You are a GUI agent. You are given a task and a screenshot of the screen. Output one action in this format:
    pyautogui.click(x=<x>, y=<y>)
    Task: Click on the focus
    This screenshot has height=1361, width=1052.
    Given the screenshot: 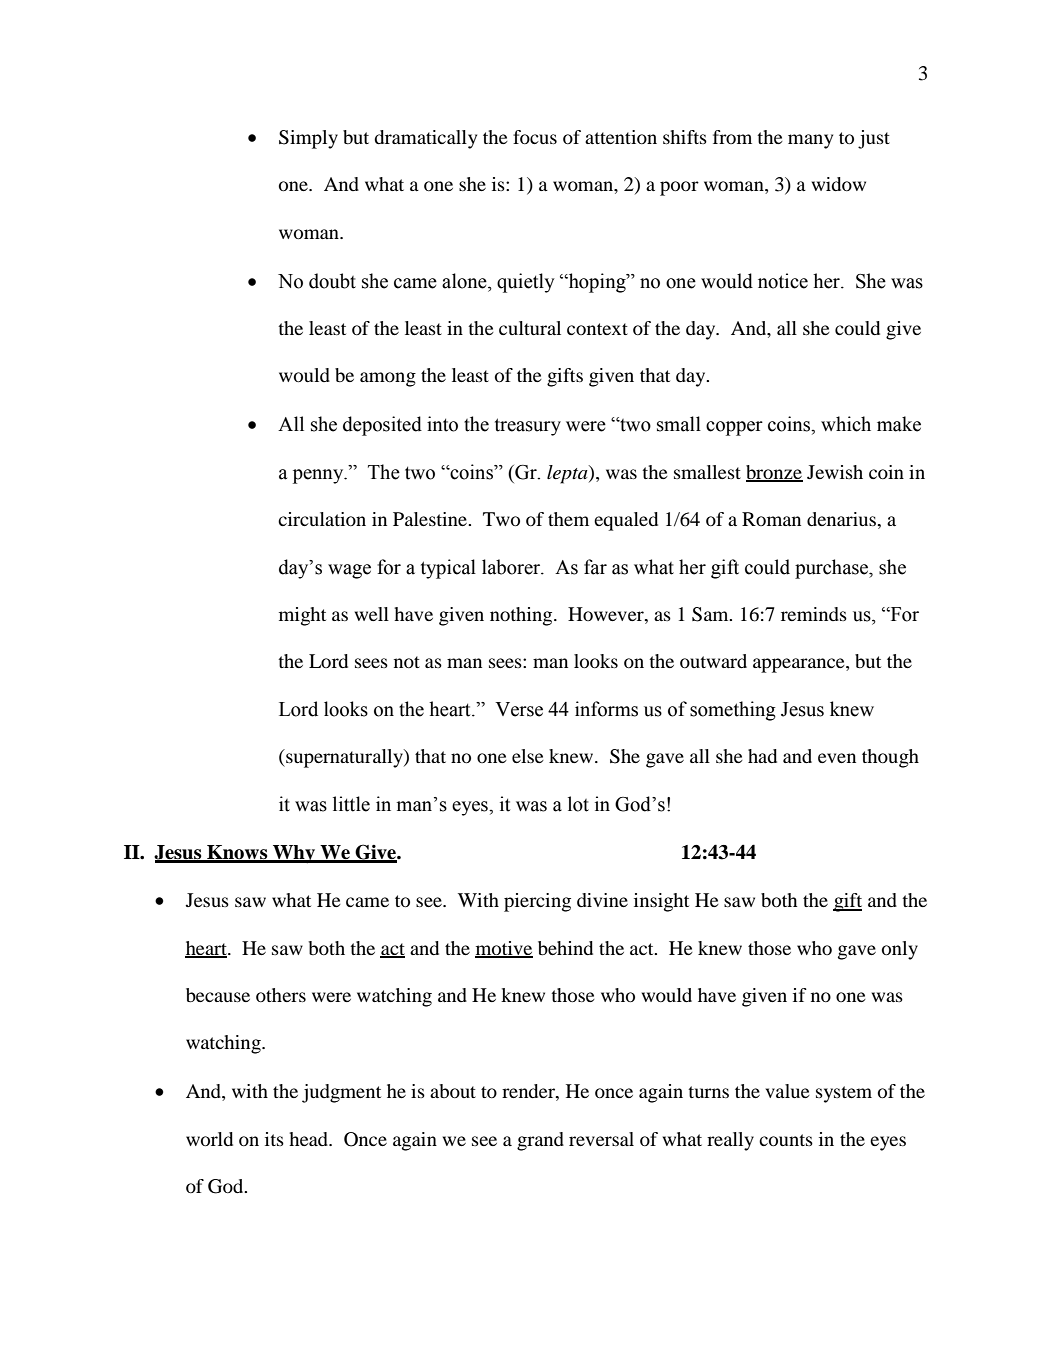 What is the action you would take?
    pyautogui.click(x=535, y=137)
